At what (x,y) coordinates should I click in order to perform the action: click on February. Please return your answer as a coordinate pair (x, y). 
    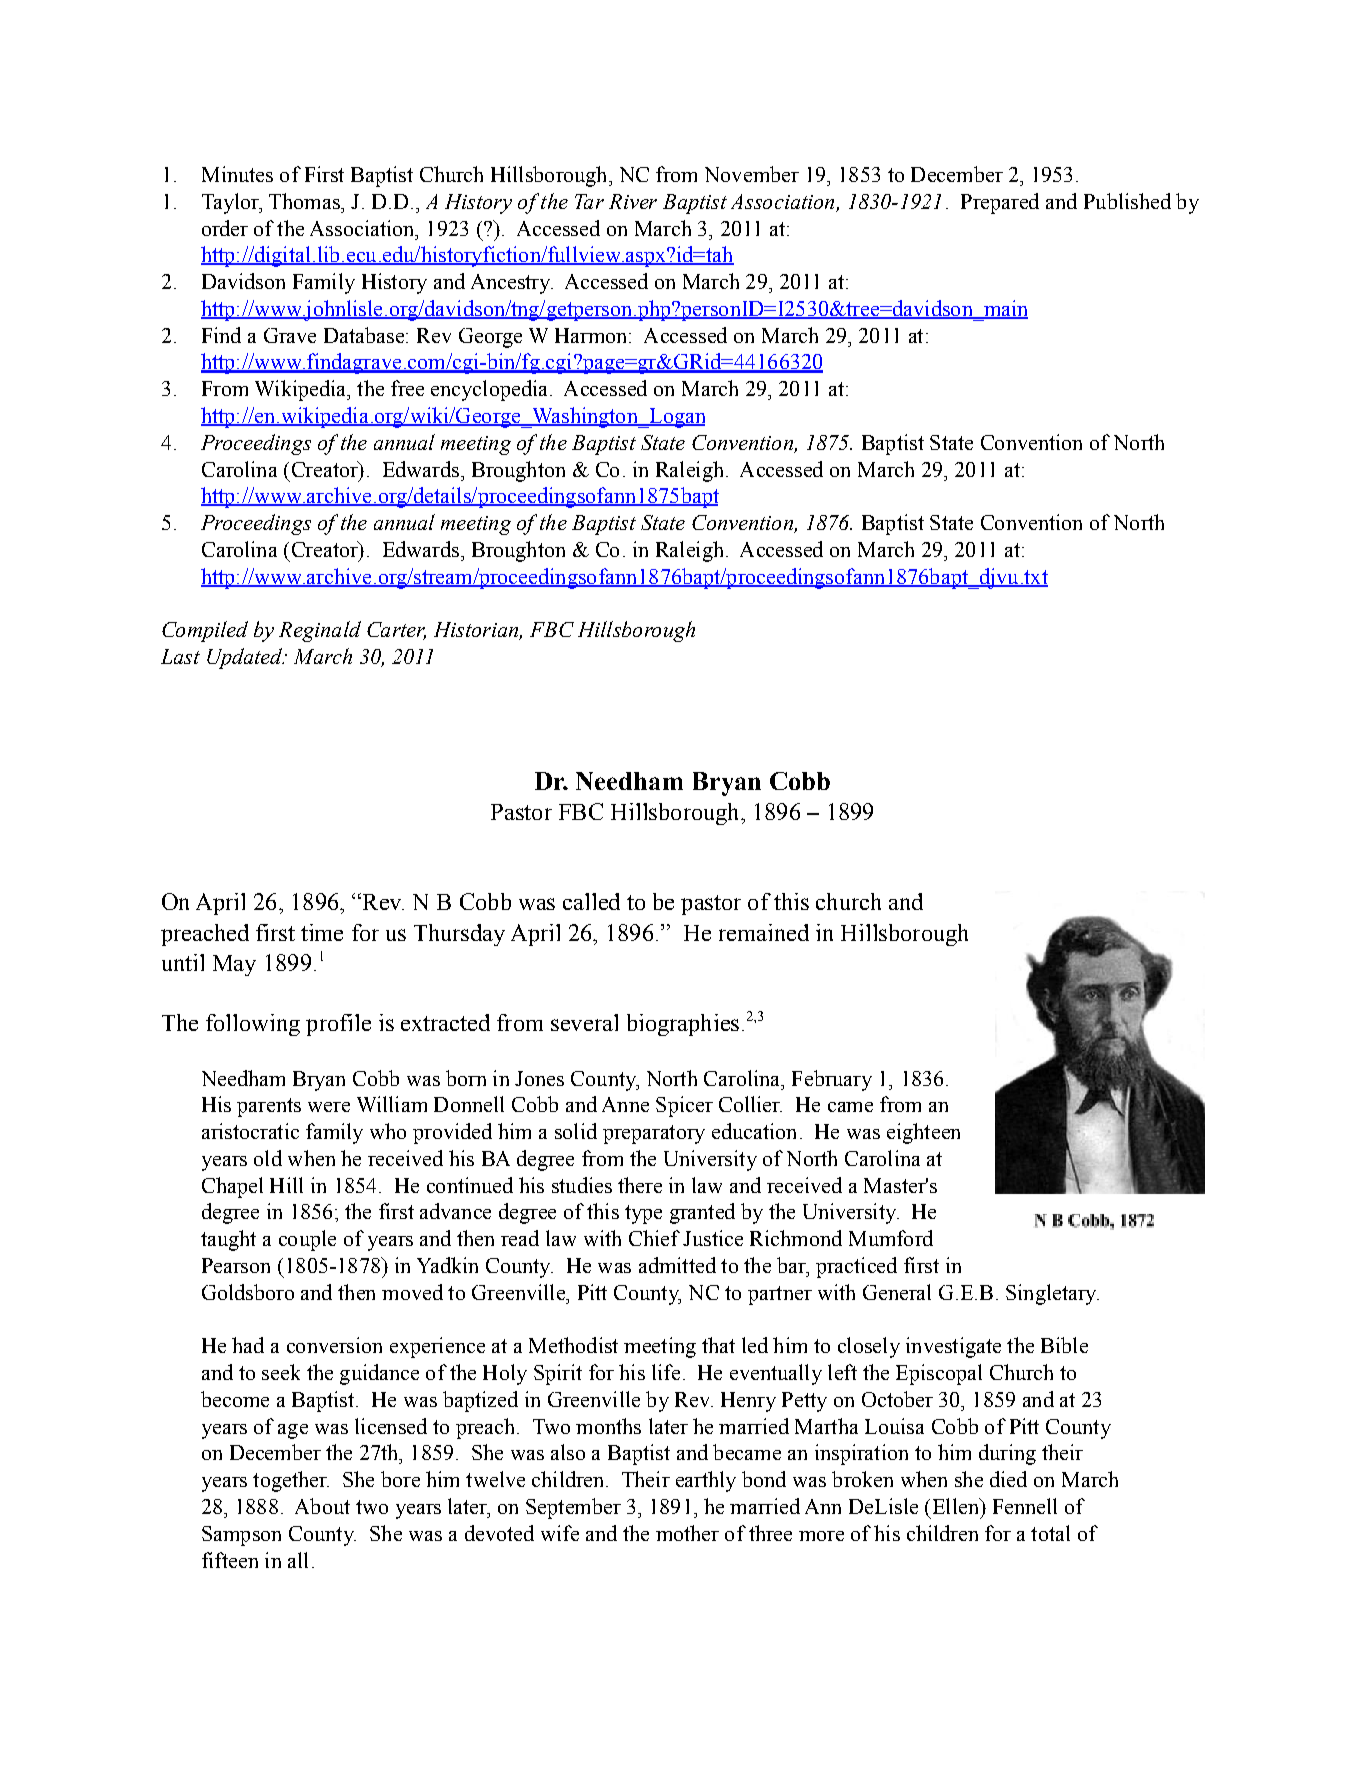
    Looking at the image, I should click on (832, 1080).
